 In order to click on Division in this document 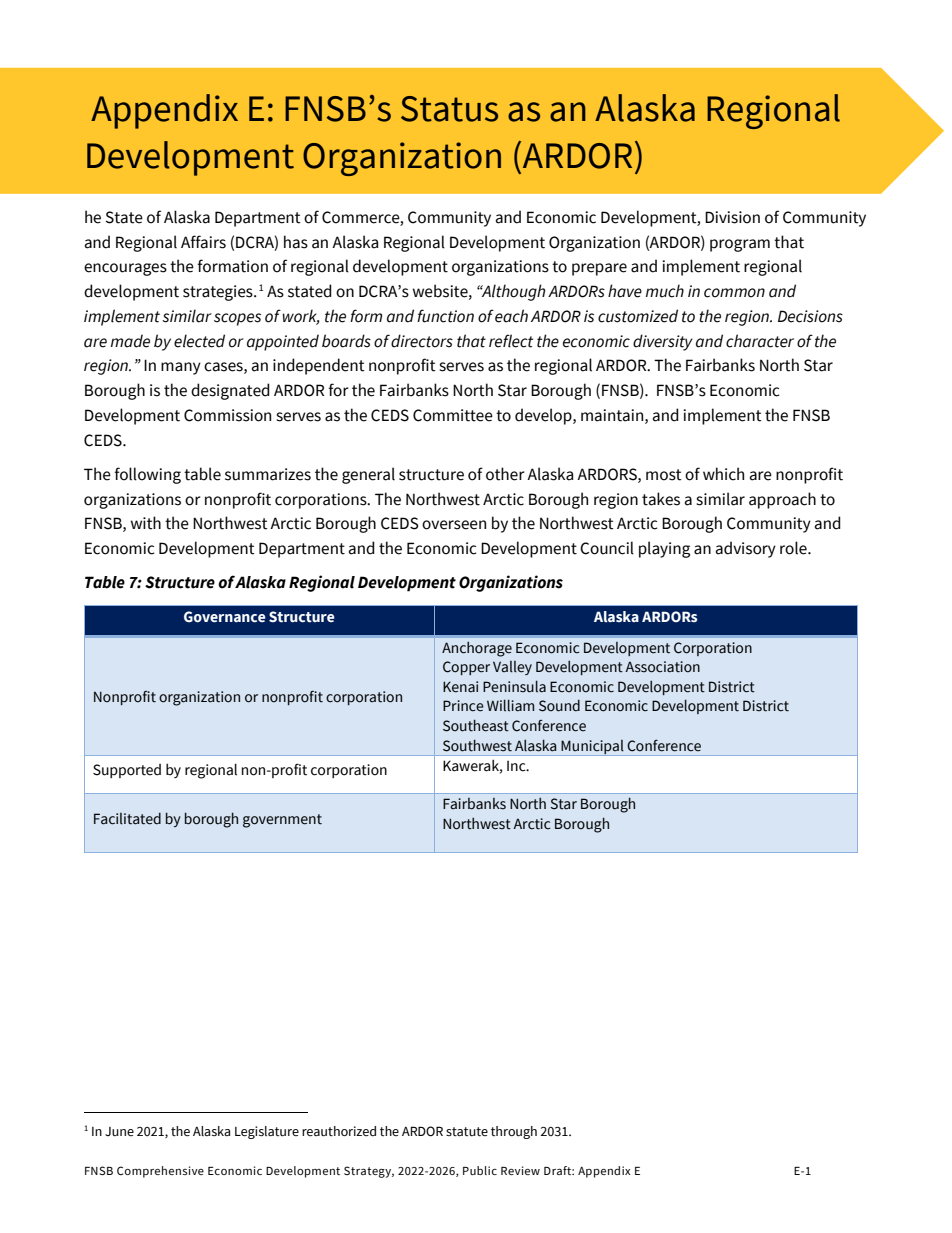, I will do `click(732, 217)`.
